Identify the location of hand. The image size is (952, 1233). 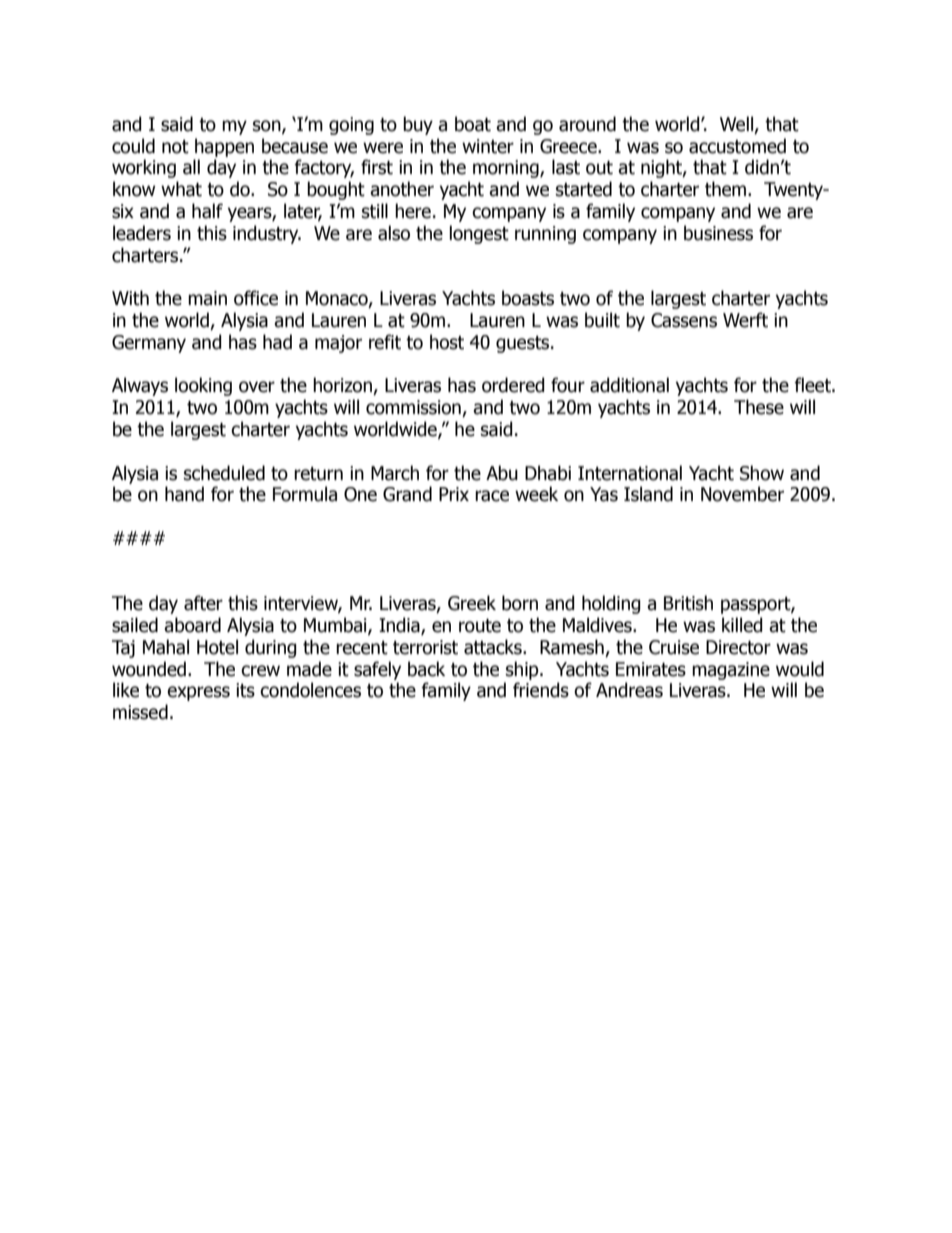
(184, 494).
